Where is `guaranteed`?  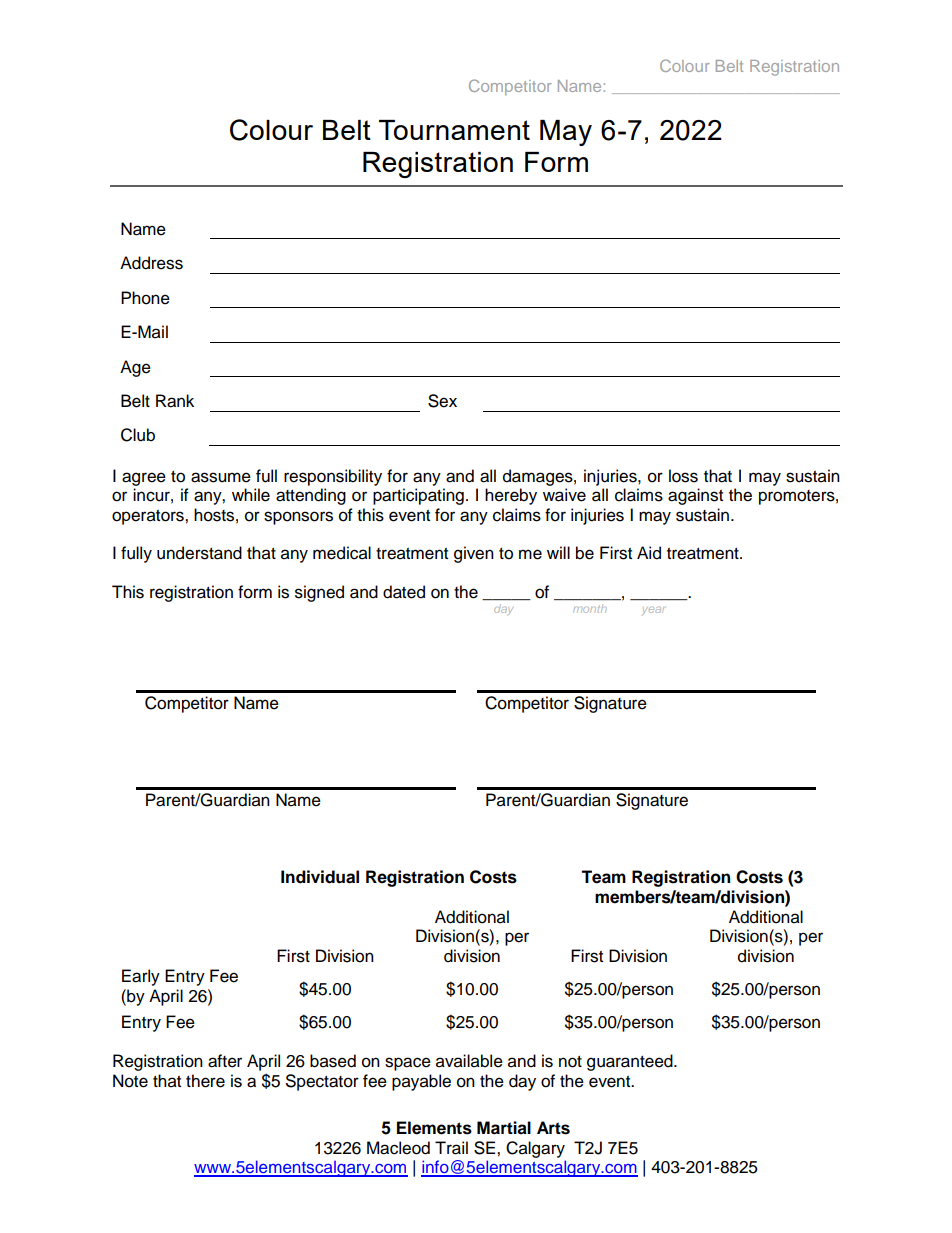 guaranteed is located at coordinates (631, 1062).
